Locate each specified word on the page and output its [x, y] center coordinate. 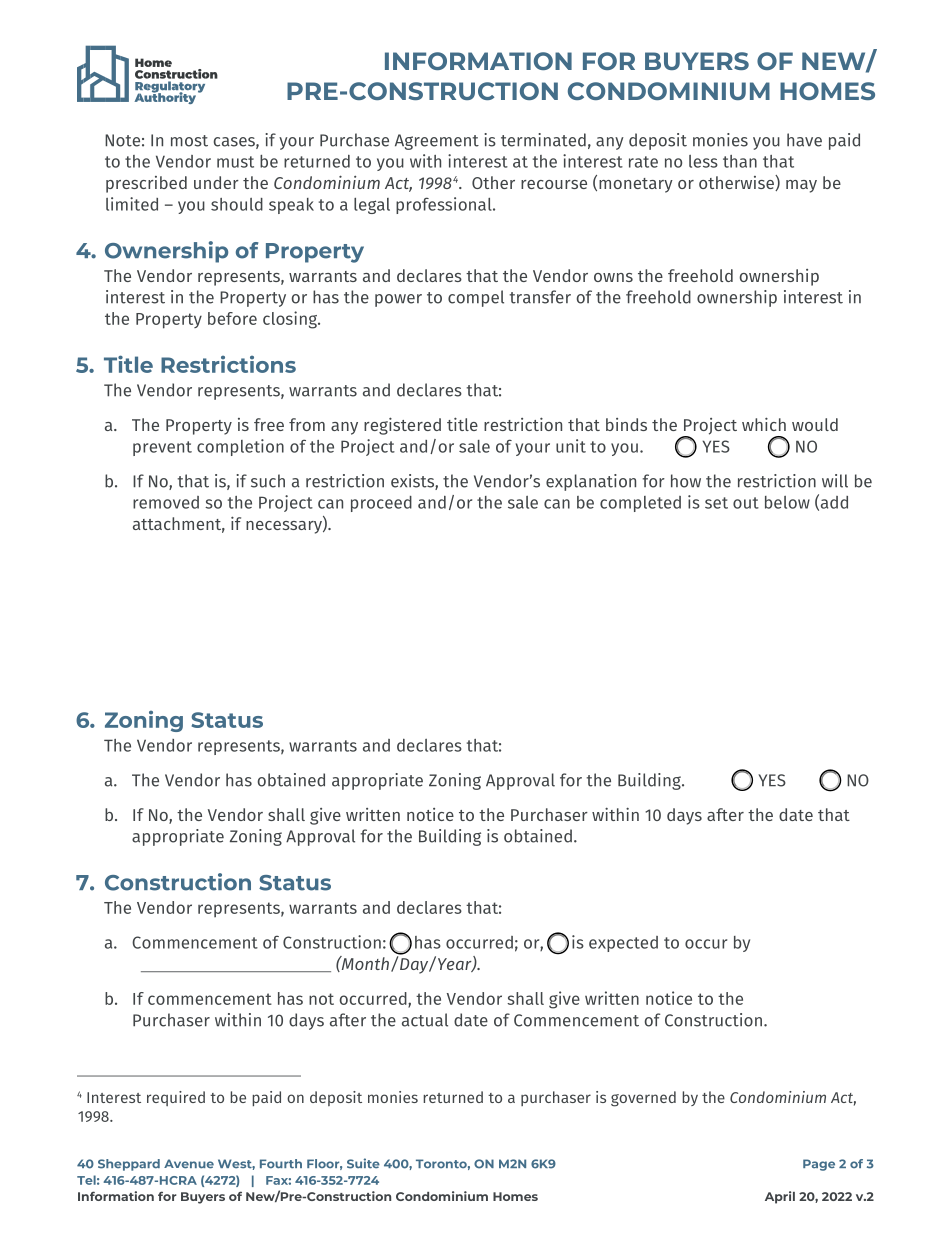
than [740, 161]
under [216, 182]
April [780, 1197]
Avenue [189, 1164]
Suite [363, 1163]
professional [445, 205]
